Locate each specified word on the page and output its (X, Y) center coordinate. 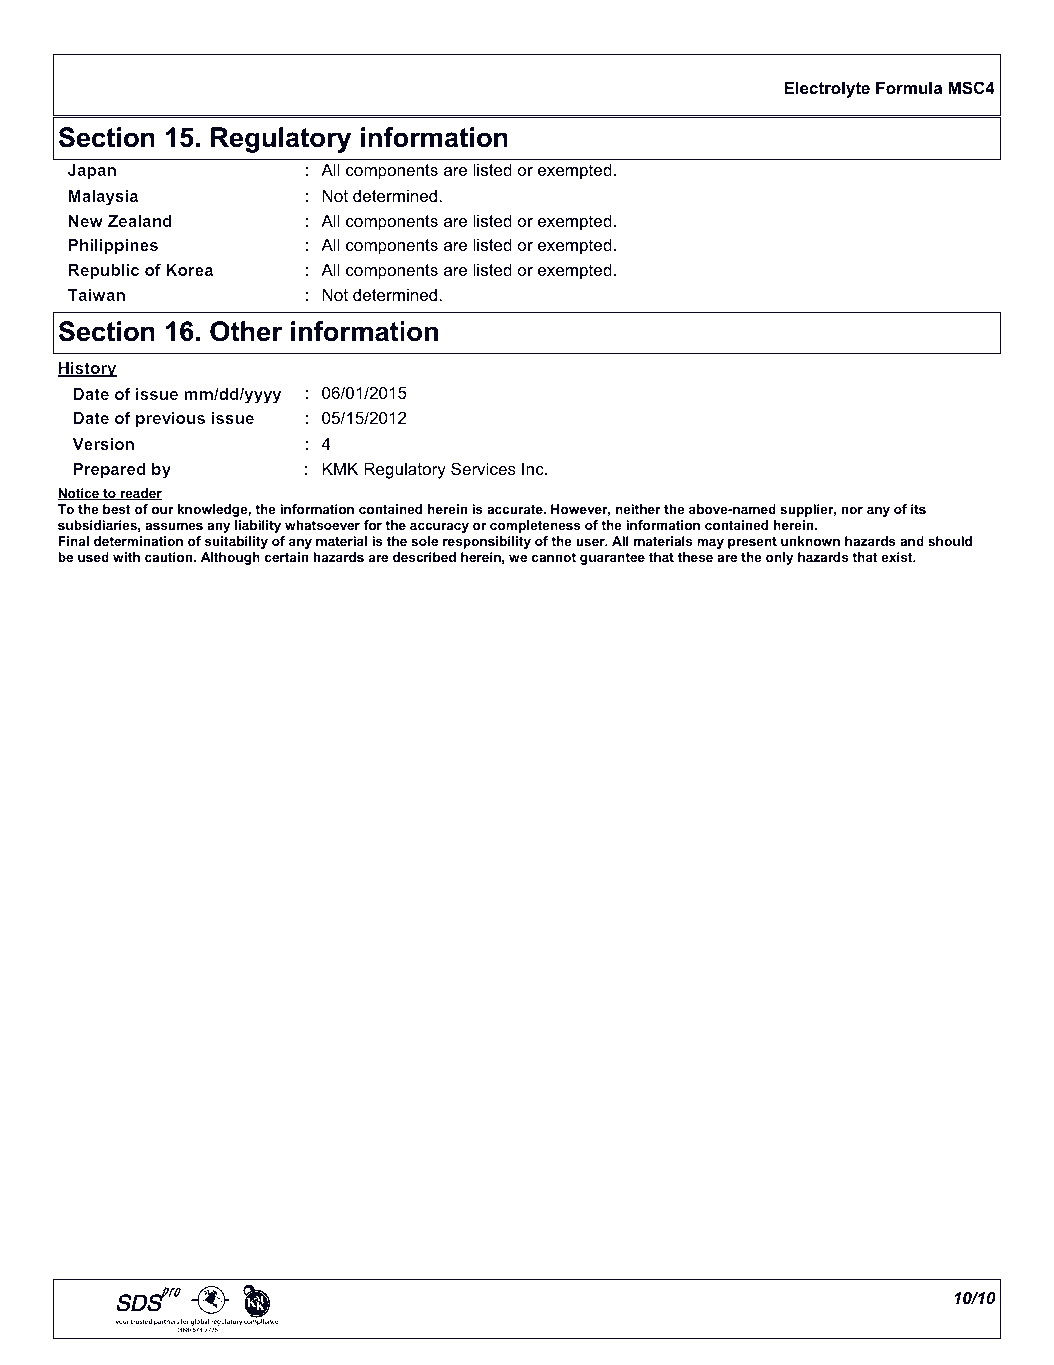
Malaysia (103, 198)
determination (138, 541)
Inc (534, 468)
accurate (516, 509)
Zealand (140, 221)
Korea (189, 270)
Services (483, 468)
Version (103, 444)
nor (852, 510)
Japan (92, 172)
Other (246, 331)
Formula (909, 87)
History (87, 370)
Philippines (113, 247)
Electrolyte (827, 89)
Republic (104, 272)
